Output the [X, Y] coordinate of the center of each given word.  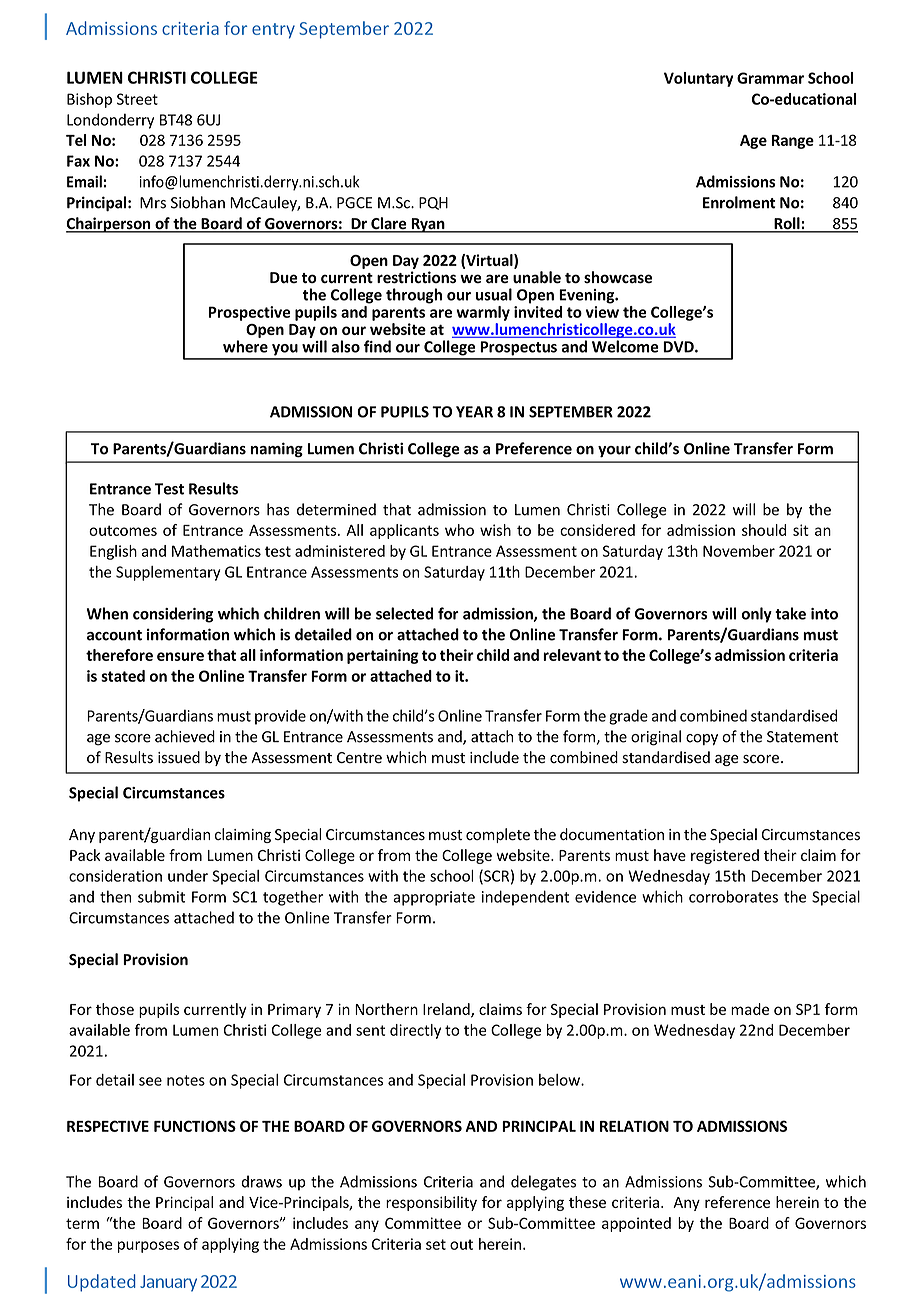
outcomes [123, 530]
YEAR [474, 412]
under [188, 876]
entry [273, 31]
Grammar [770, 78]
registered [725, 856]
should [764, 530]
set [436, 1244]
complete [498, 835]
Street [137, 99]
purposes [148, 1247]
